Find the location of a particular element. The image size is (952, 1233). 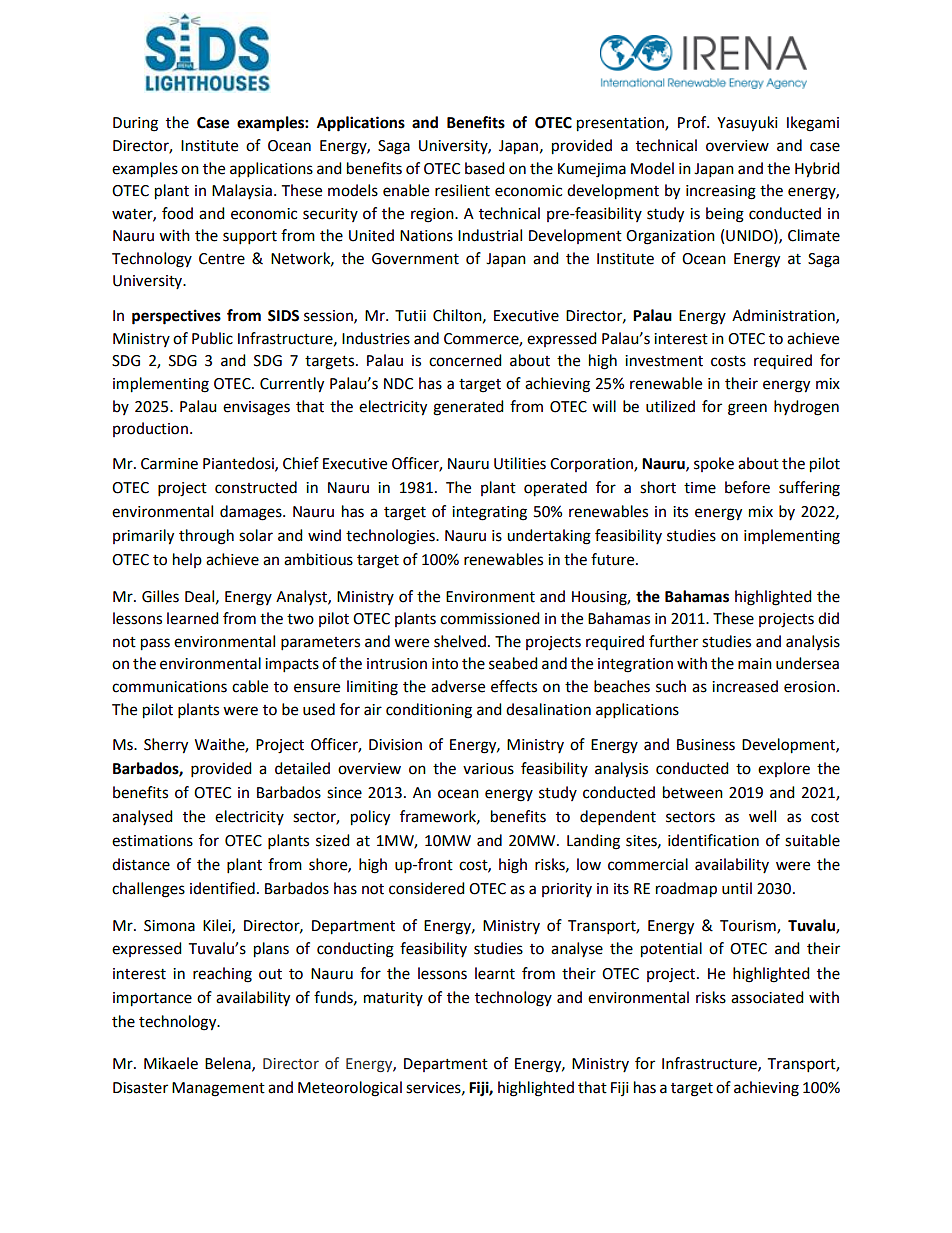

well is located at coordinates (762, 816).
